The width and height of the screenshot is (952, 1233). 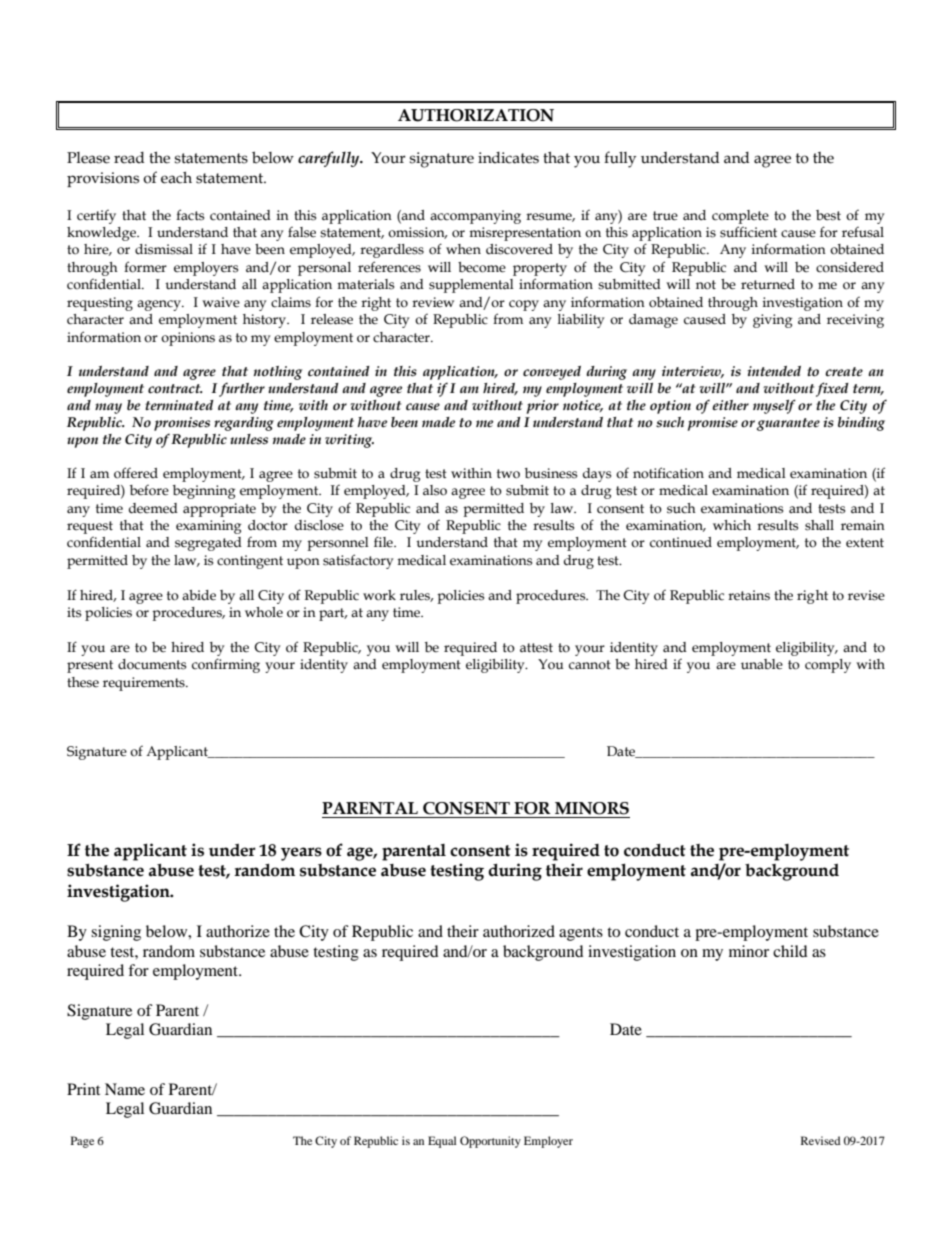 What do you see at coordinates (749, 595) in the screenshot?
I see `retains` at bounding box center [749, 595].
